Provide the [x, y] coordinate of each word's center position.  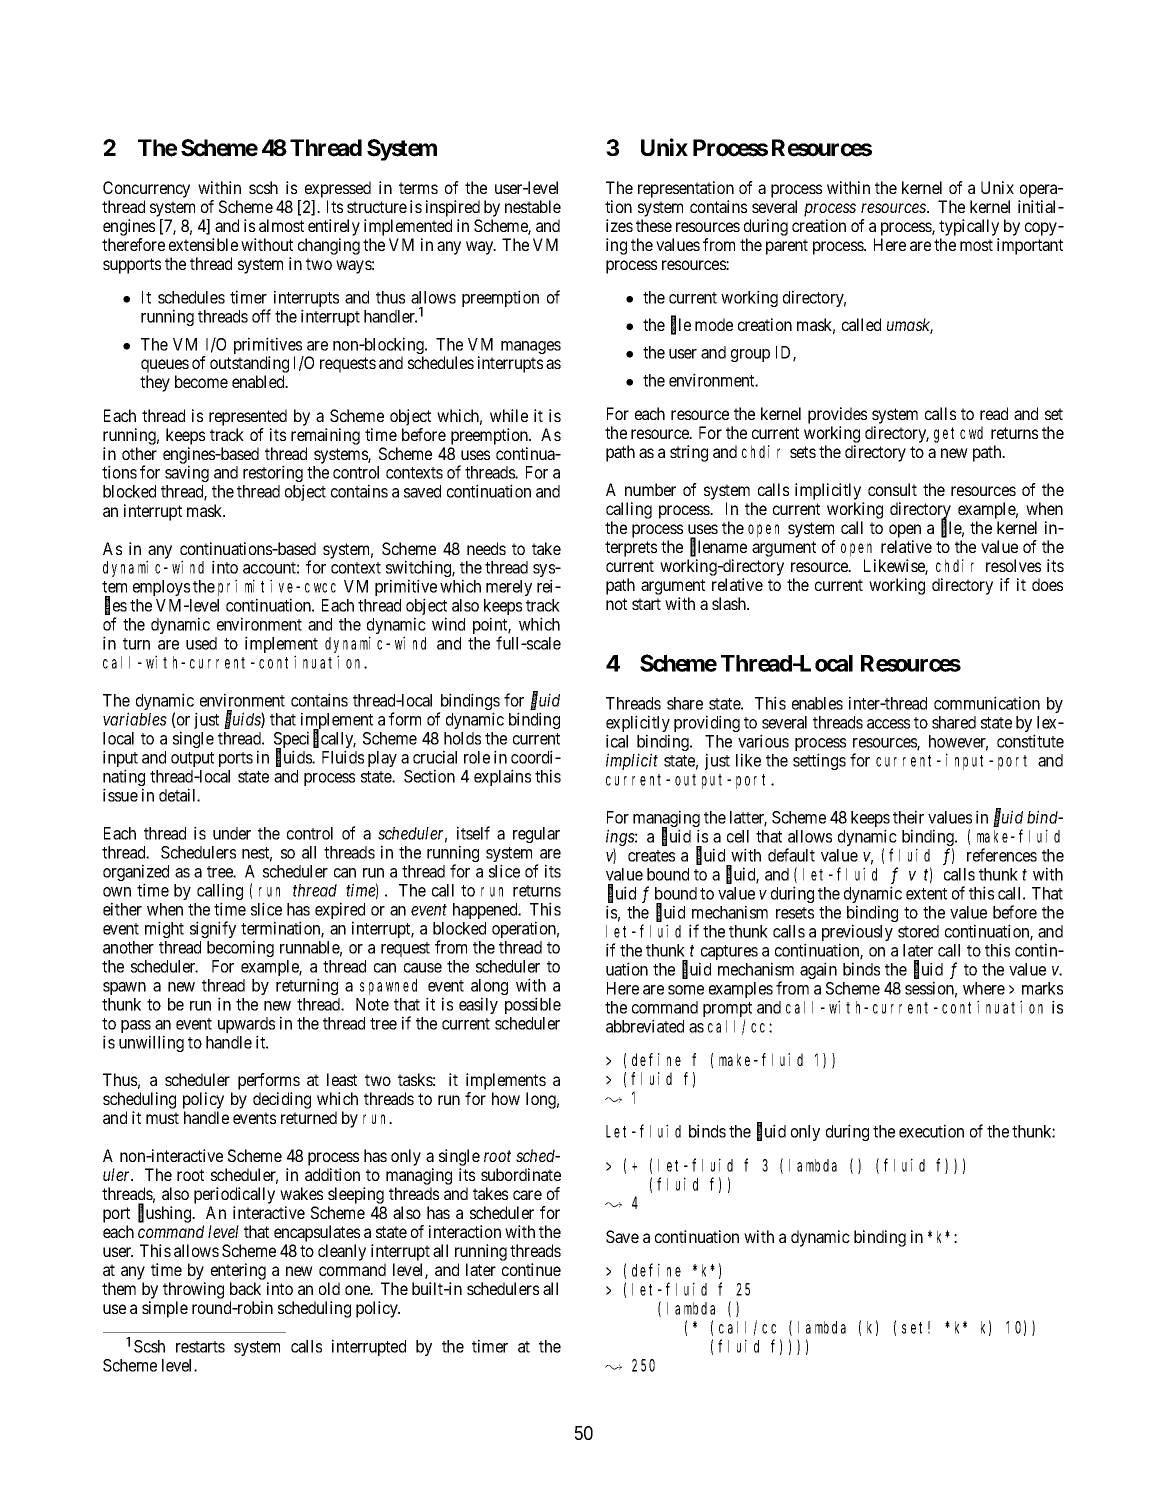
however [958, 742]
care [527, 1195]
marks [1042, 988]
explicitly [638, 725]
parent [787, 247]
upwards [246, 1026]
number [650, 489]
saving [187, 473]
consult [892, 489]
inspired [453, 208]
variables [135, 719]
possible [533, 1005]
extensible [203, 244]
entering [238, 1271]
